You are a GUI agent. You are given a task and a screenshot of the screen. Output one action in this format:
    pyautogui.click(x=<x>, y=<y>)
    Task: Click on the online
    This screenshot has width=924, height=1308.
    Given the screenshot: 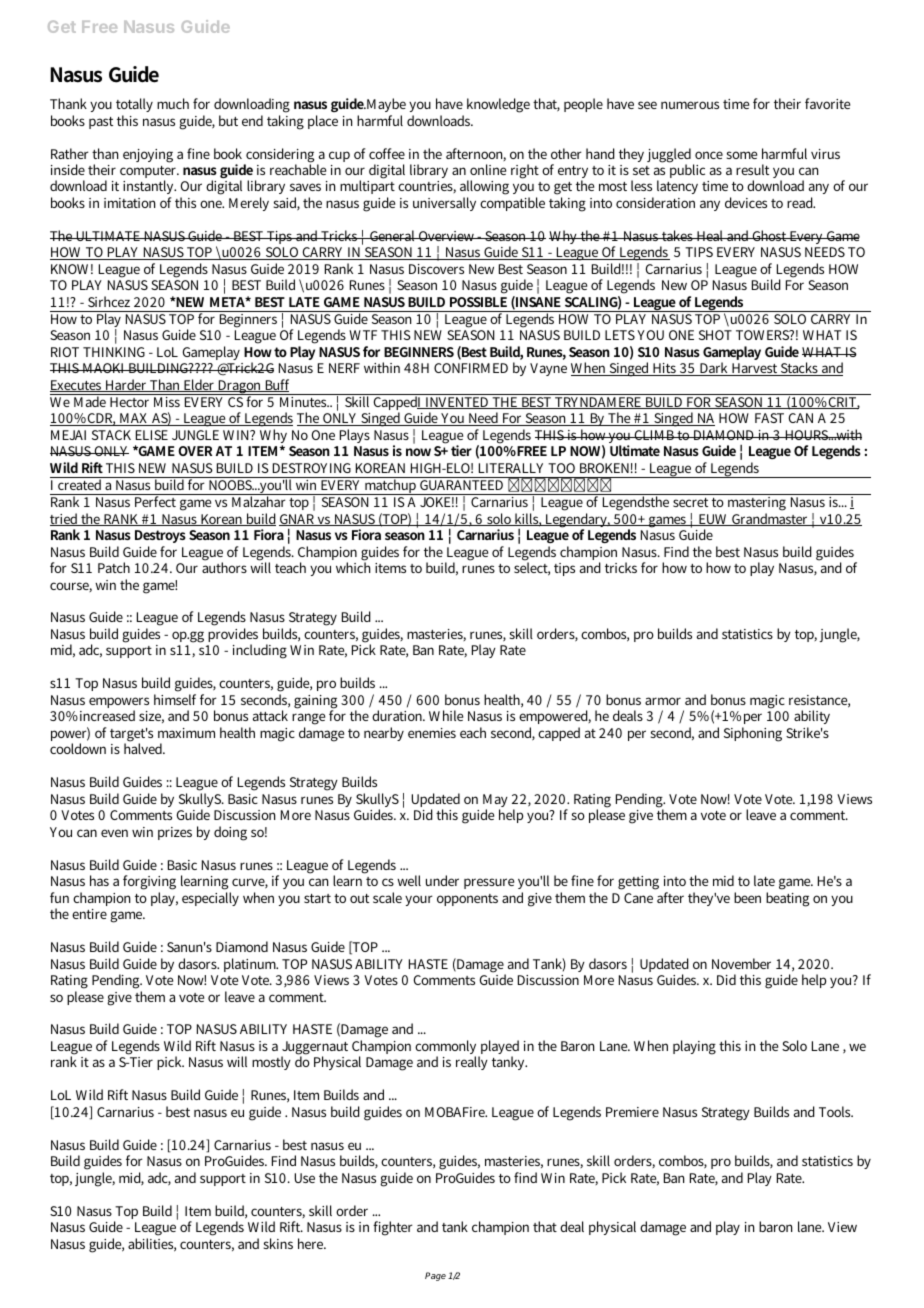 What is the action you would take?
    pyautogui.click(x=488, y=169)
